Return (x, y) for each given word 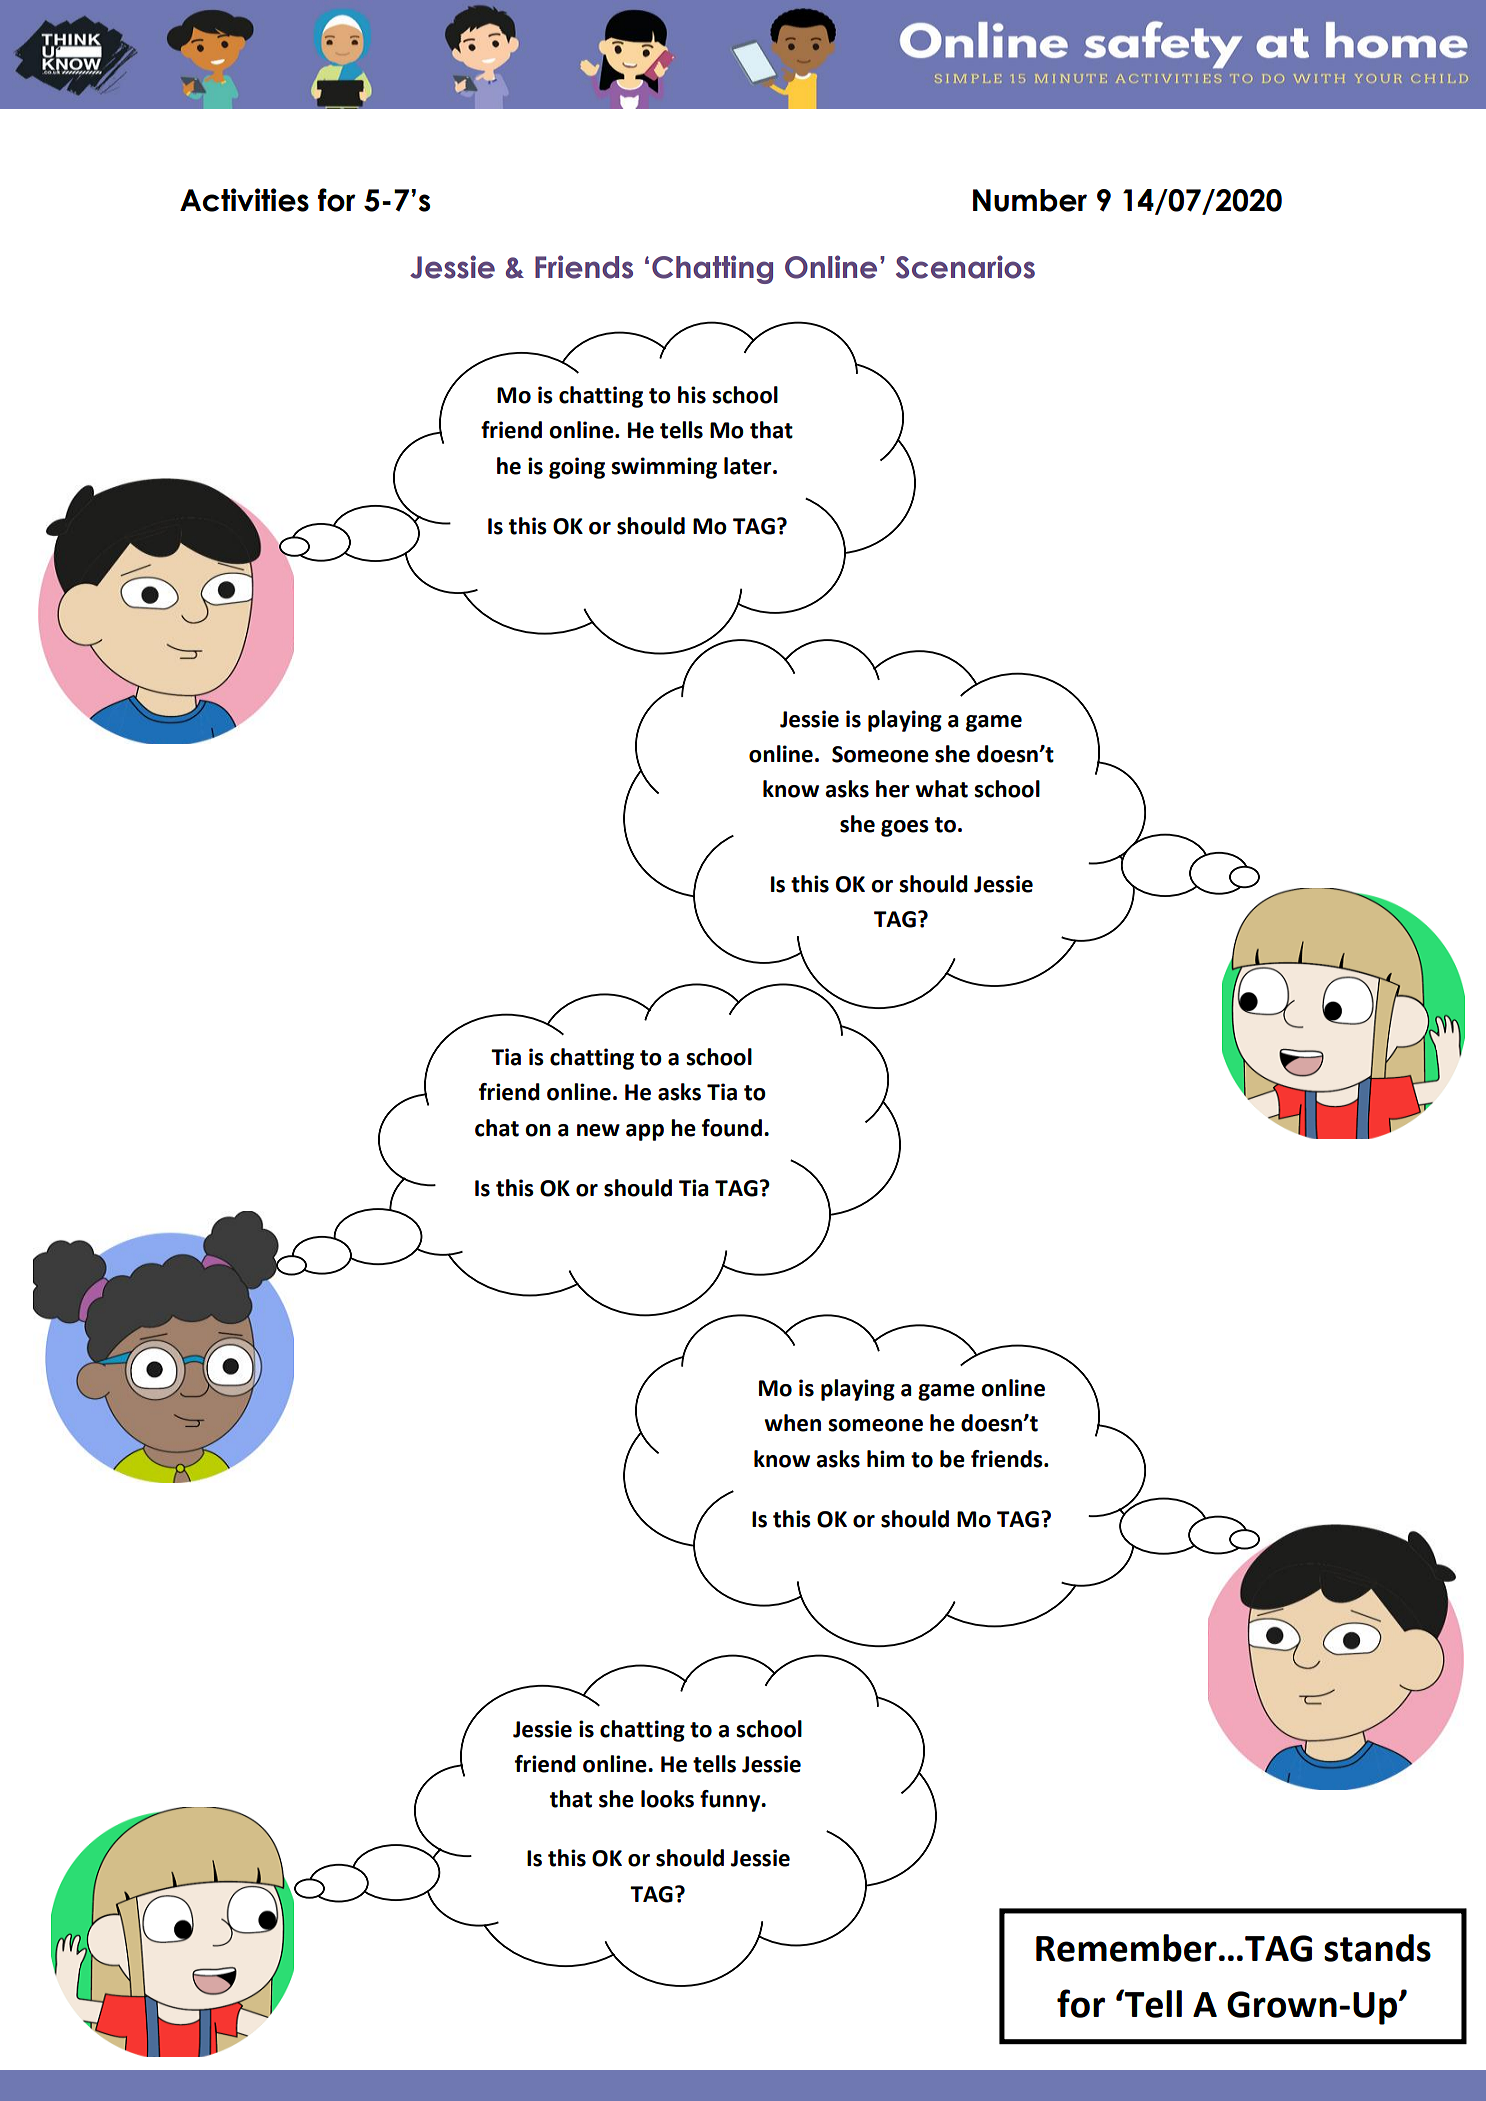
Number (1030, 200)
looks (667, 1799)
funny (731, 1801)
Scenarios (965, 267)
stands (1377, 1948)
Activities (244, 200)
